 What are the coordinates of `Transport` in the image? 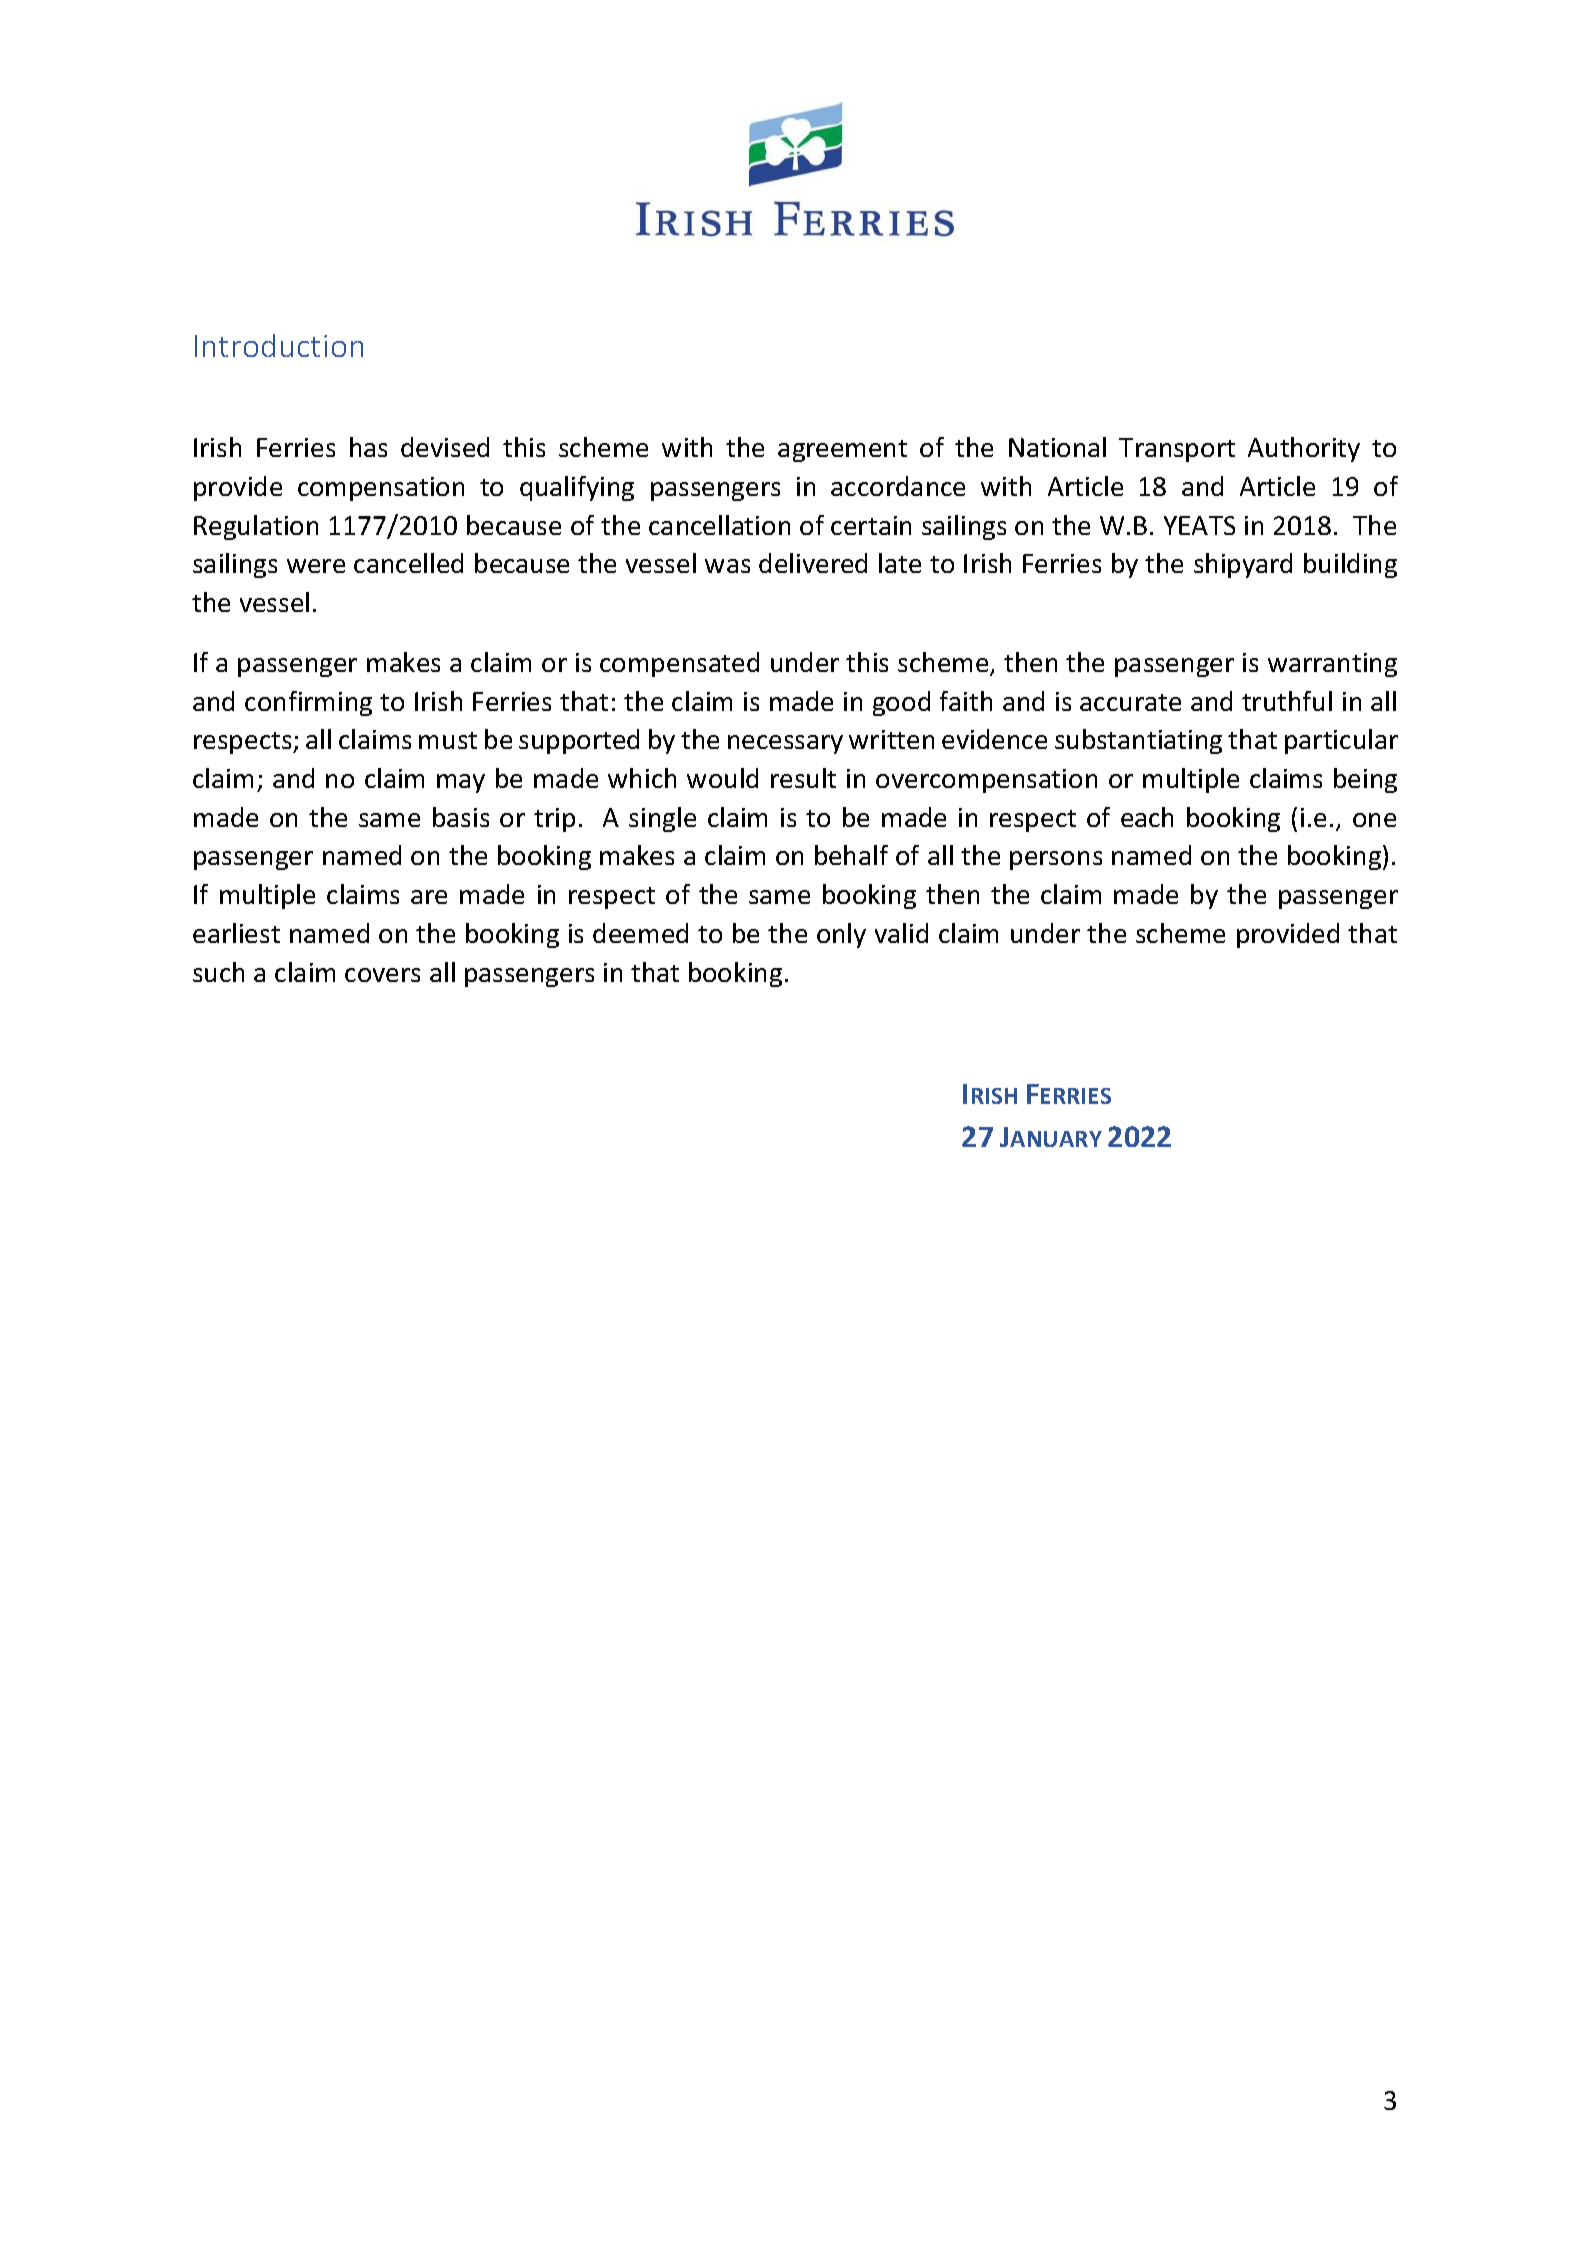 It's located at (1177, 450).
